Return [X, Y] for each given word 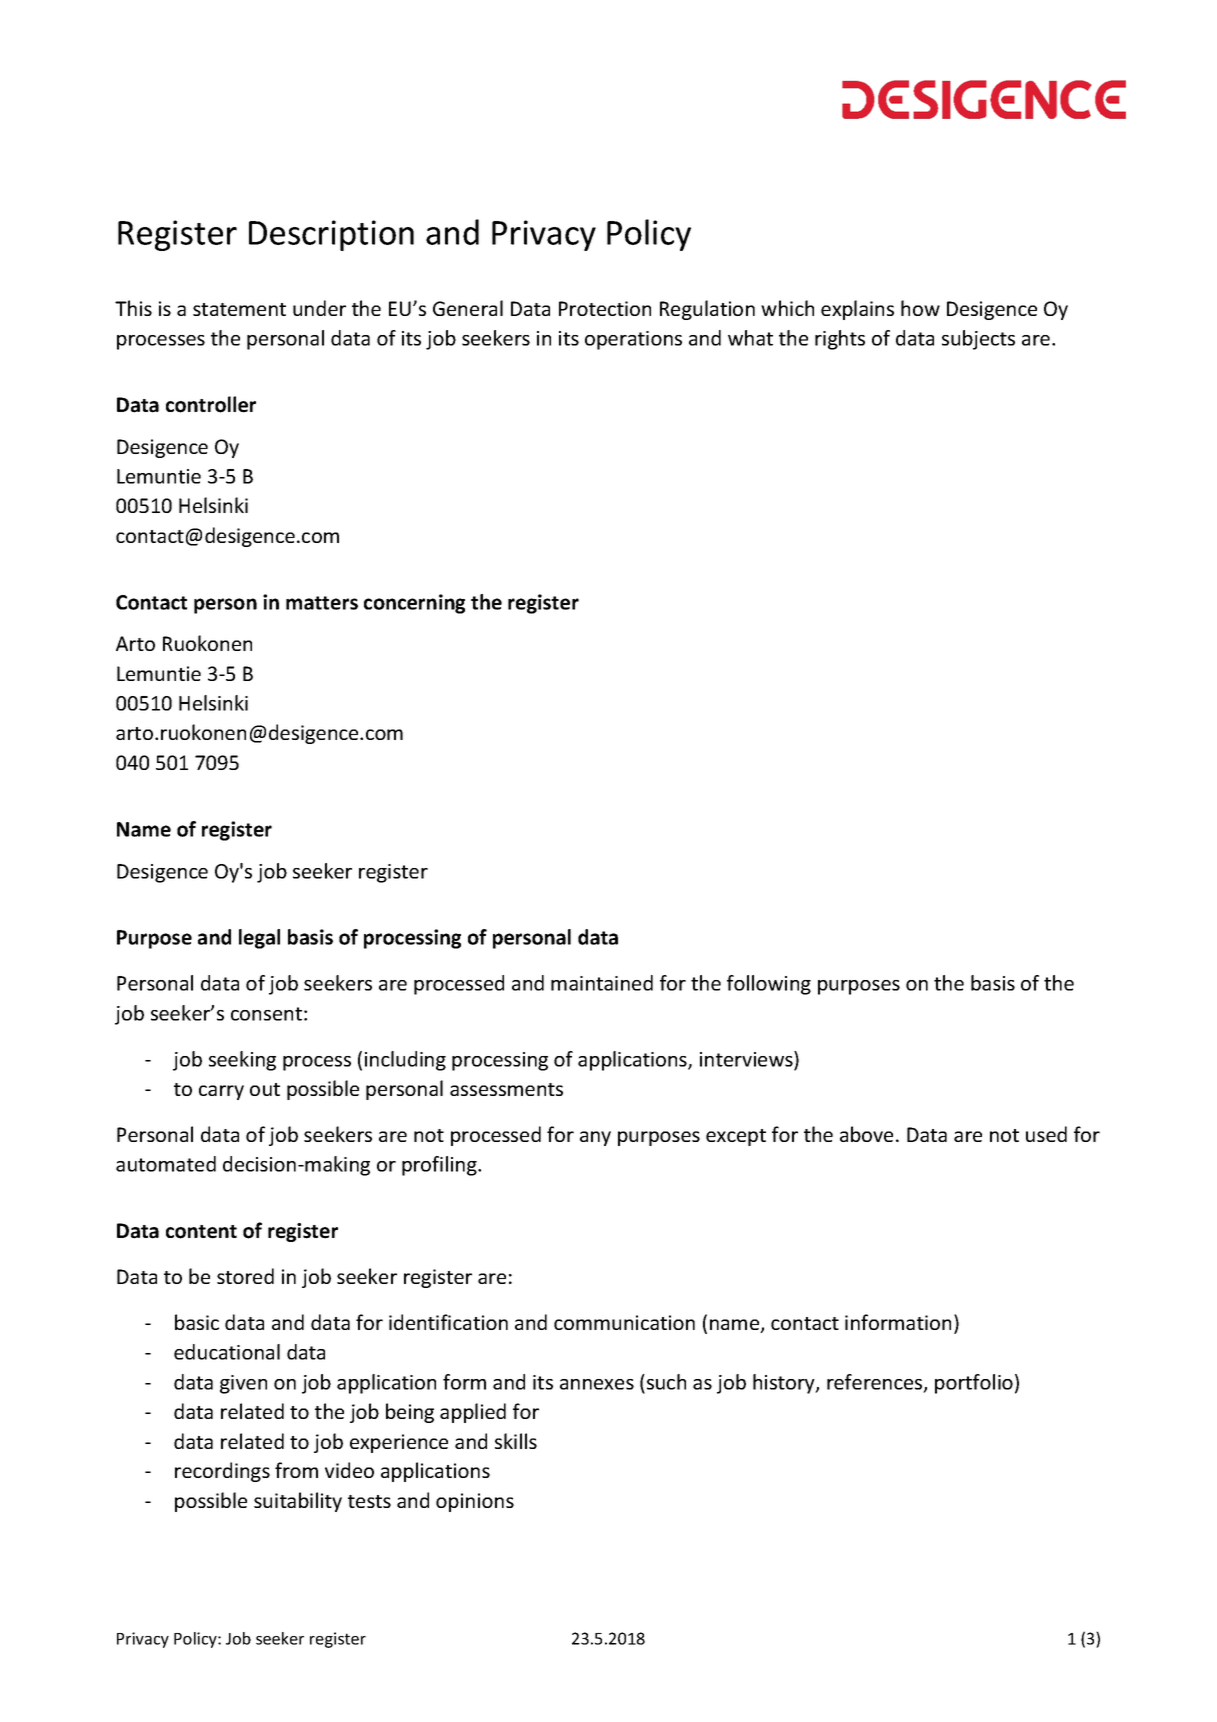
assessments [506, 1089]
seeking [242, 1061]
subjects [978, 340]
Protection [605, 308]
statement [239, 309]
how [920, 308]
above [866, 1134]
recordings [222, 1472]
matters [322, 603]
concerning [414, 604]
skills [516, 1441]
